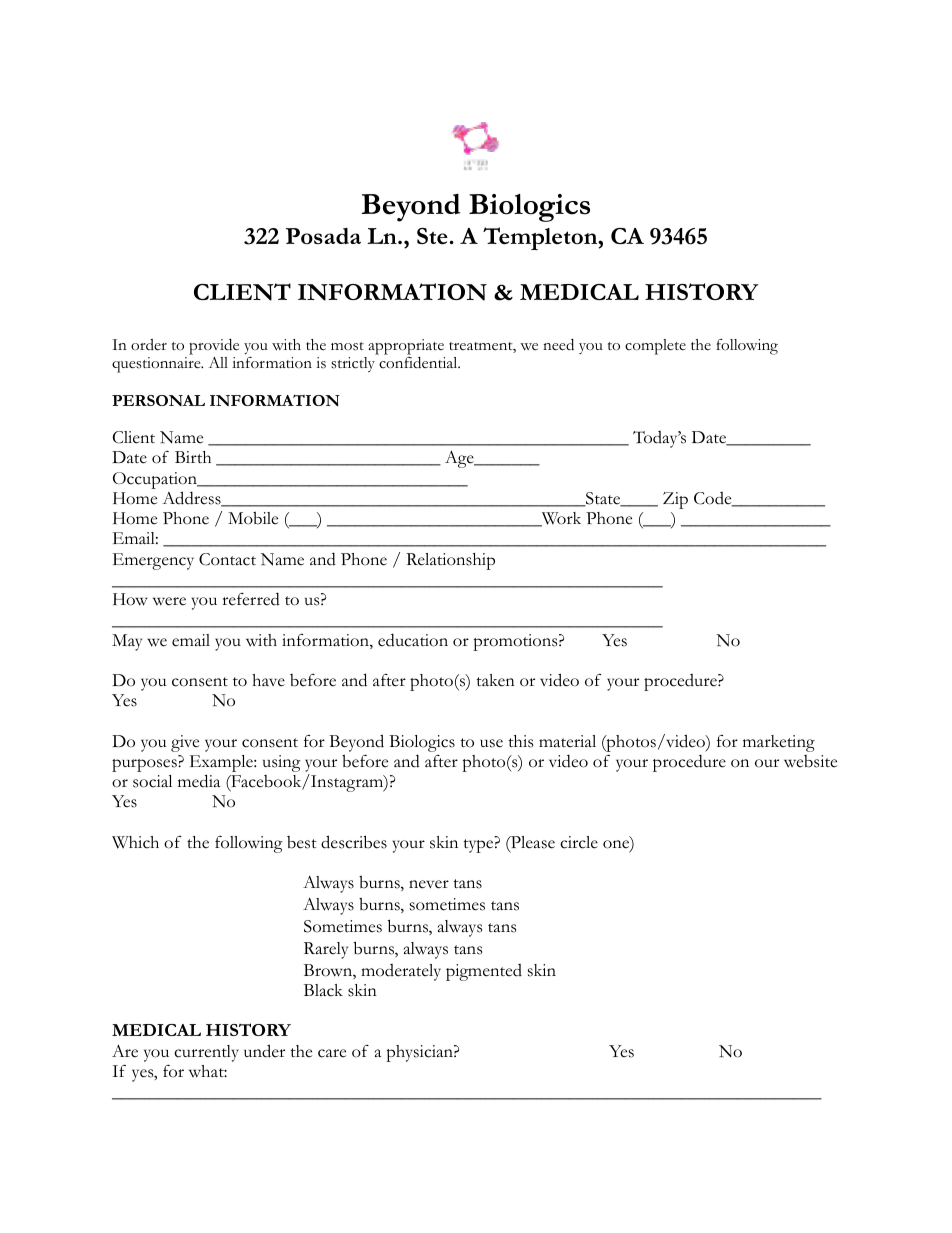 The image size is (952, 1233). Describe the element at coordinates (432, 236) in the document. I see `Ste` at that location.
